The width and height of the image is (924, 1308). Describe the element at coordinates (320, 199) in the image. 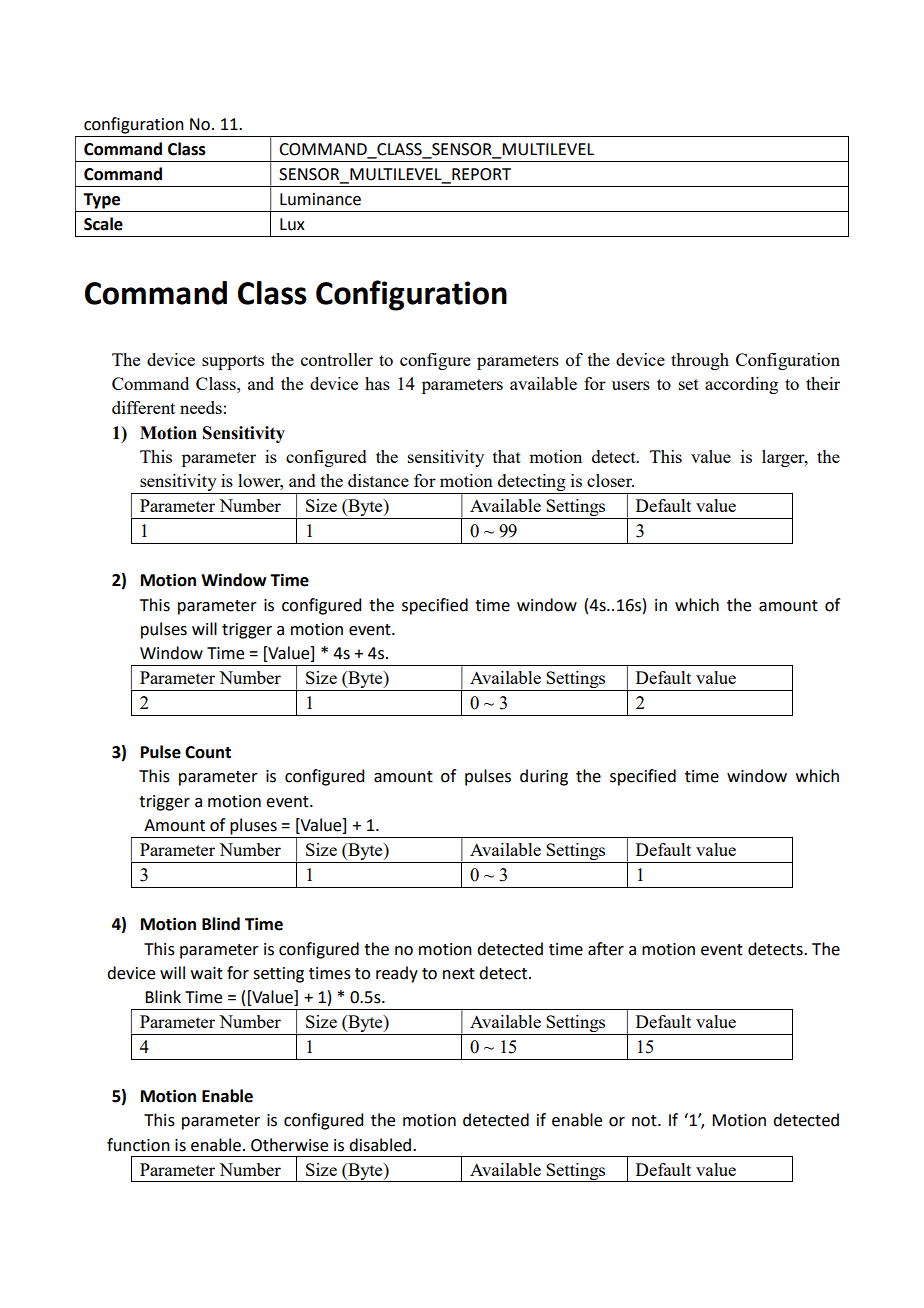

I see `Luminance` at that location.
